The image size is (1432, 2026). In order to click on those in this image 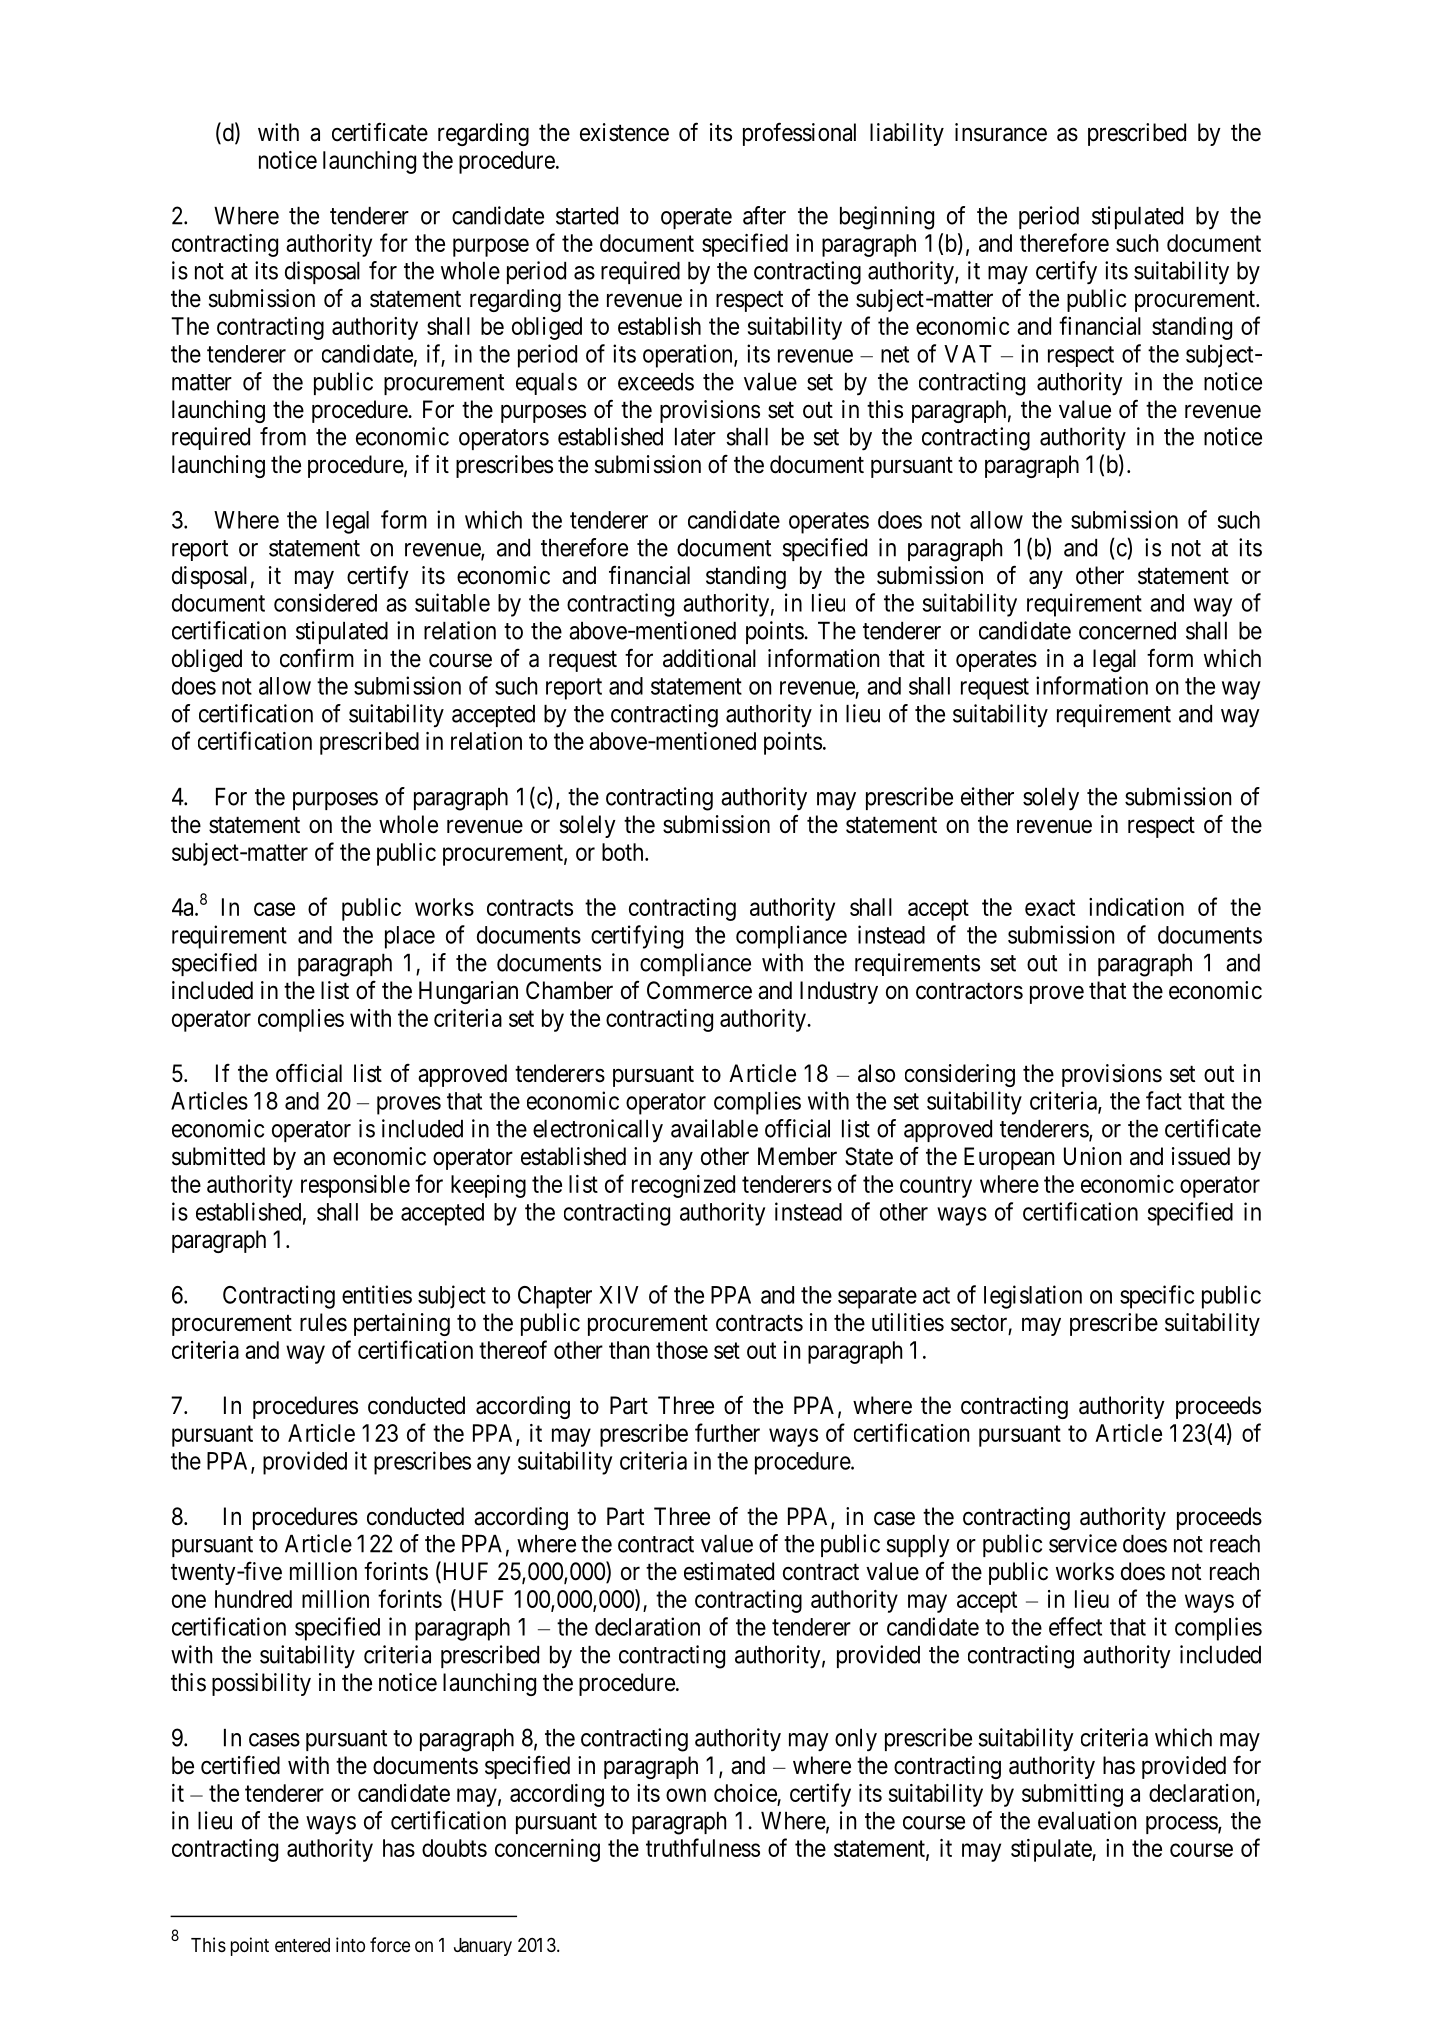, I will do `click(682, 1350)`.
